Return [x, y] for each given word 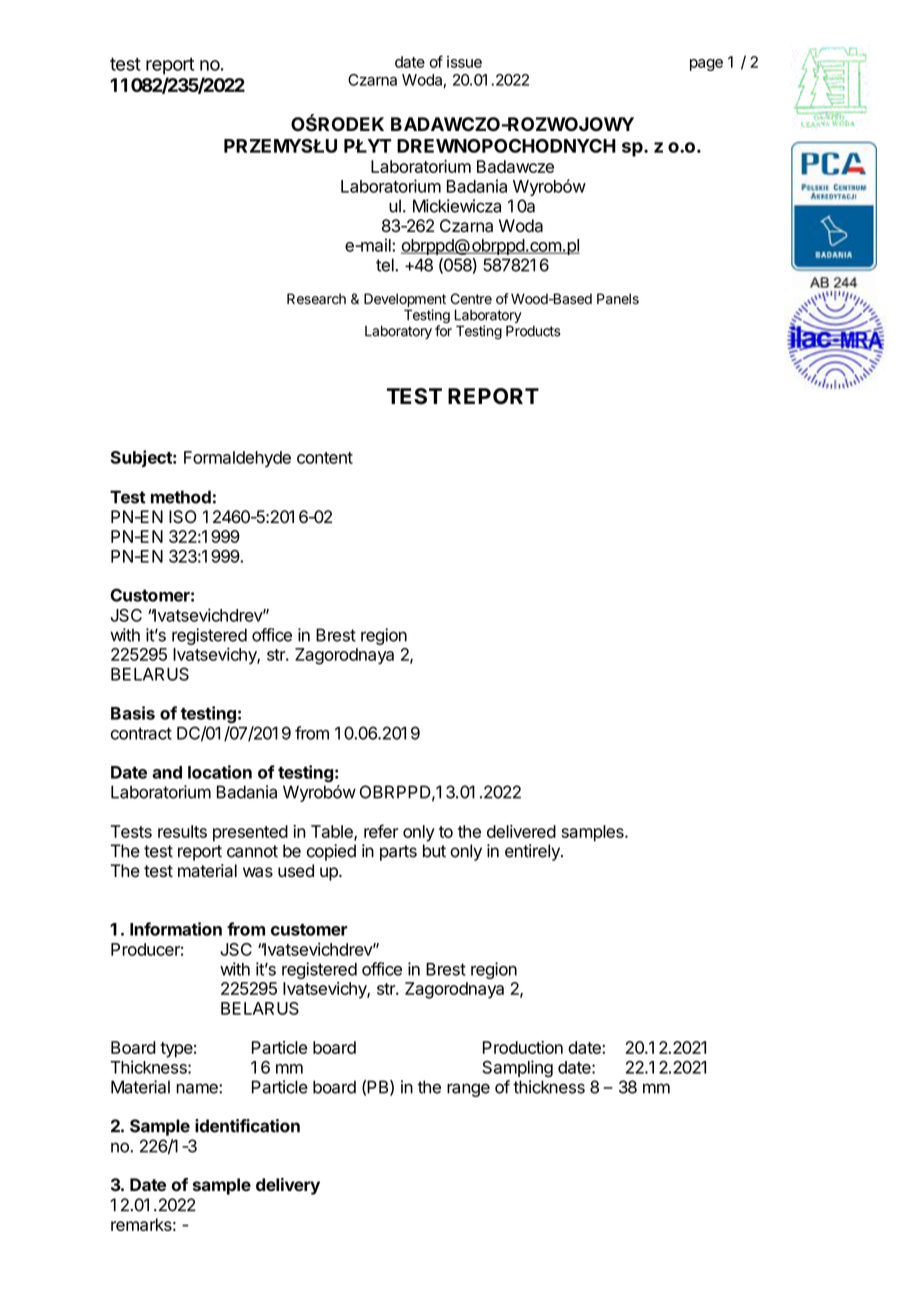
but [434, 851]
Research [316, 299]
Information [176, 929]
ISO [183, 517]
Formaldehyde [237, 459]
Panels [618, 299]
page [706, 65]
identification [247, 1126]
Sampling [517, 1069]
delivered [521, 831]
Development [405, 300]
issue [464, 62]
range [468, 1090]
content [325, 458]
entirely [533, 852]
